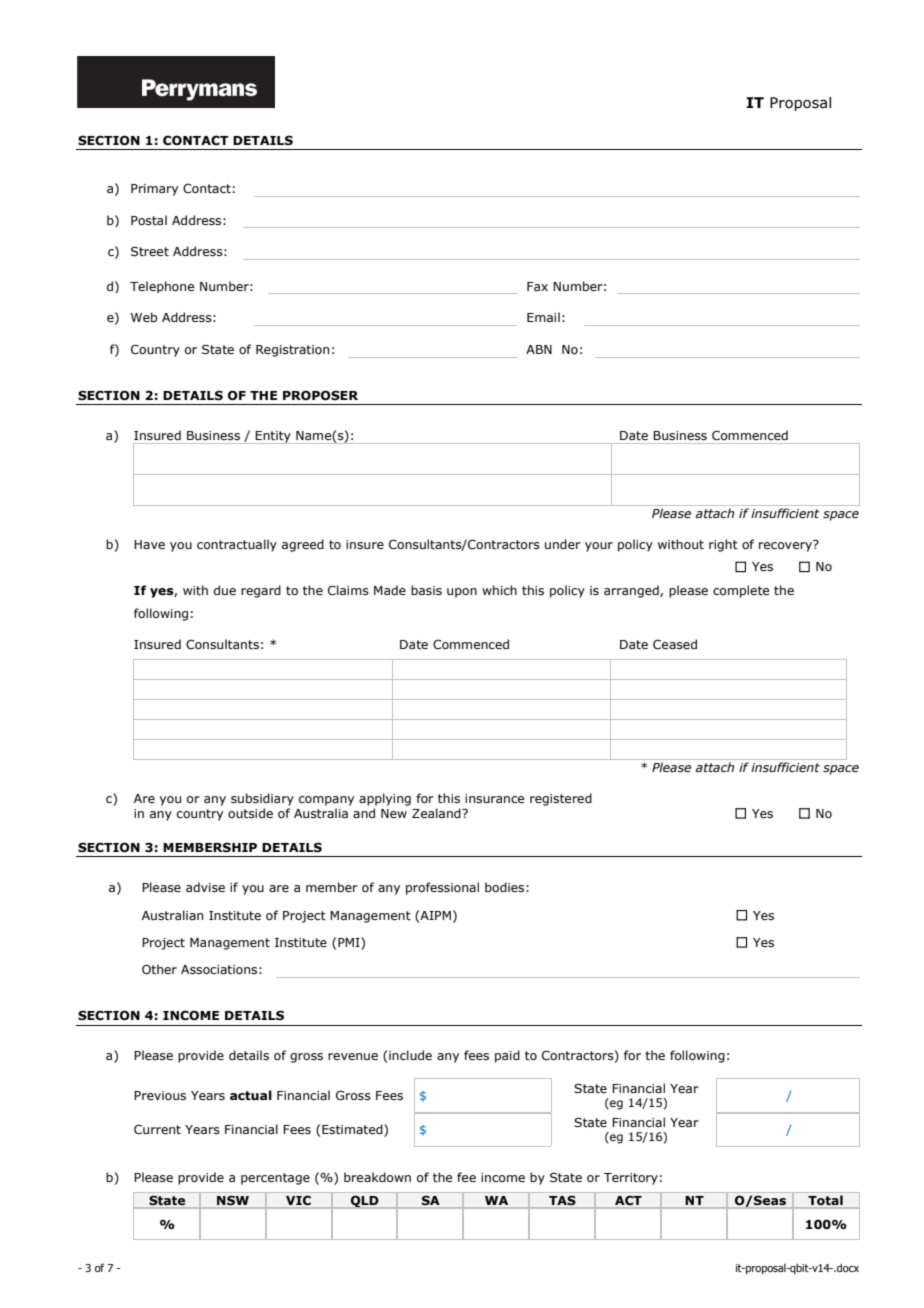  What do you see at coordinates (543, 317) in the screenshot?
I see `Email` at bounding box center [543, 317].
